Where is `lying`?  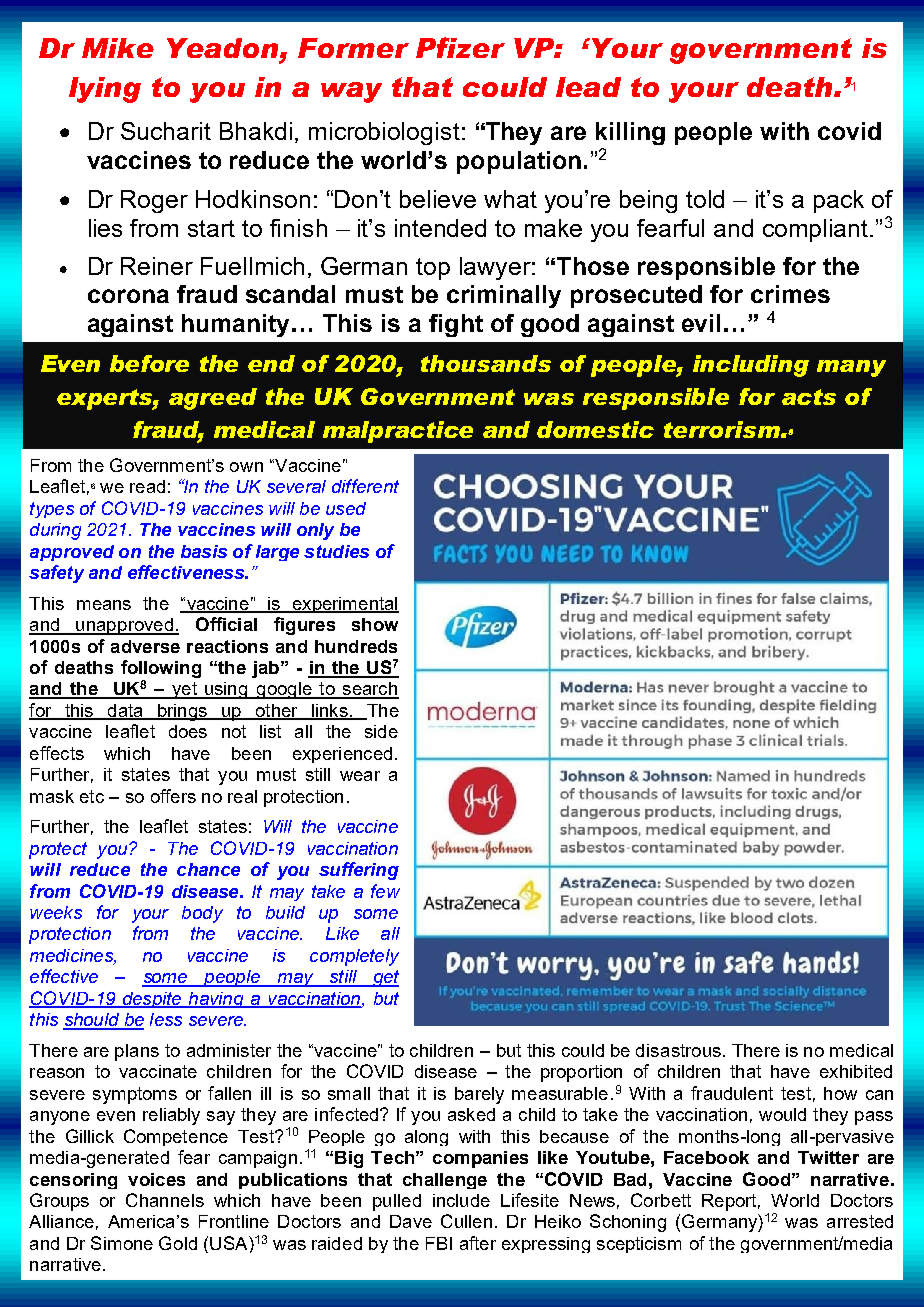
lying is located at coordinates (105, 90).
